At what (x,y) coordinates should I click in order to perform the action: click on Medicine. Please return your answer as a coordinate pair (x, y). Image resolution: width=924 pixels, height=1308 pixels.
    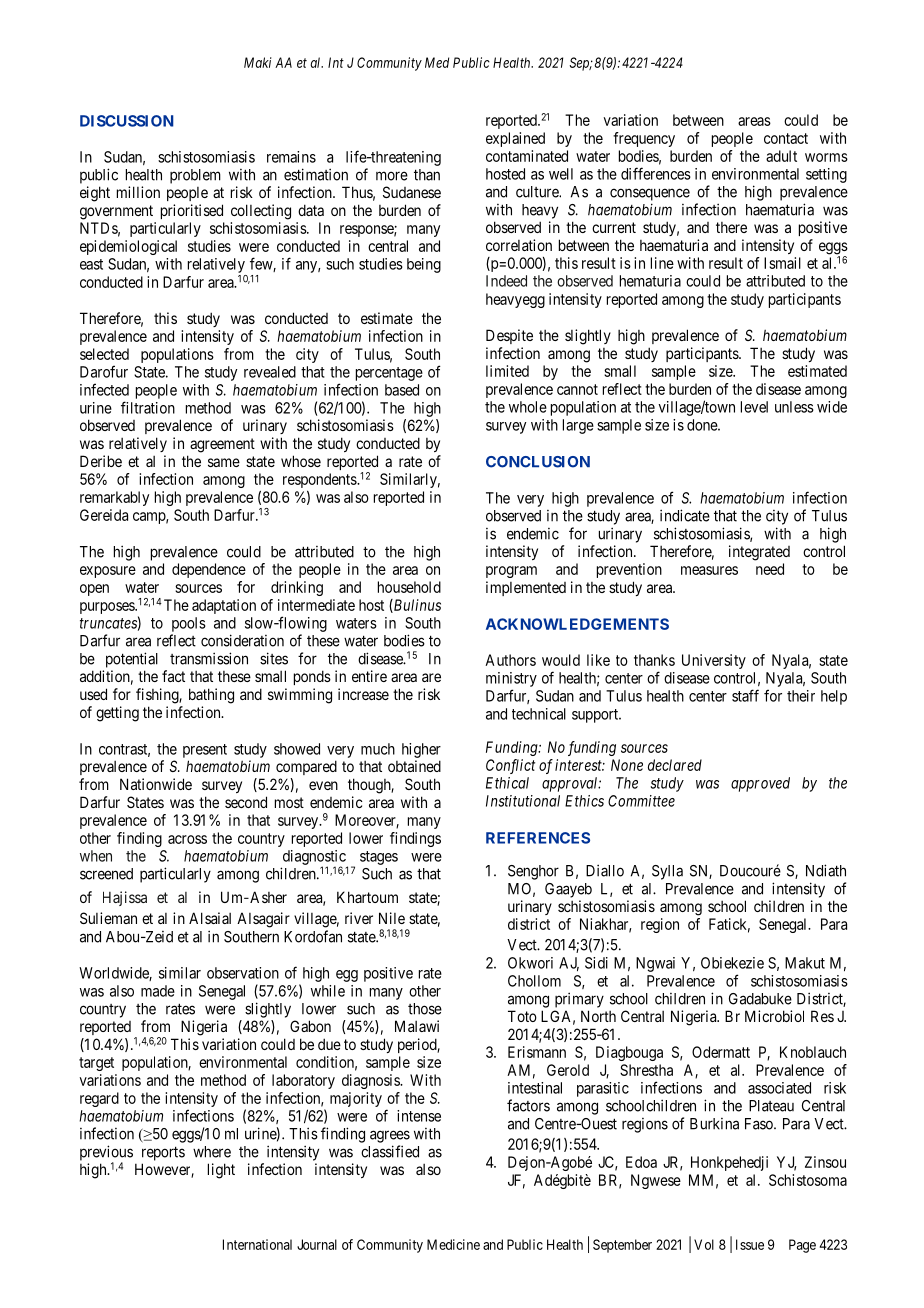
    Looking at the image, I should click on (453, 1244).
